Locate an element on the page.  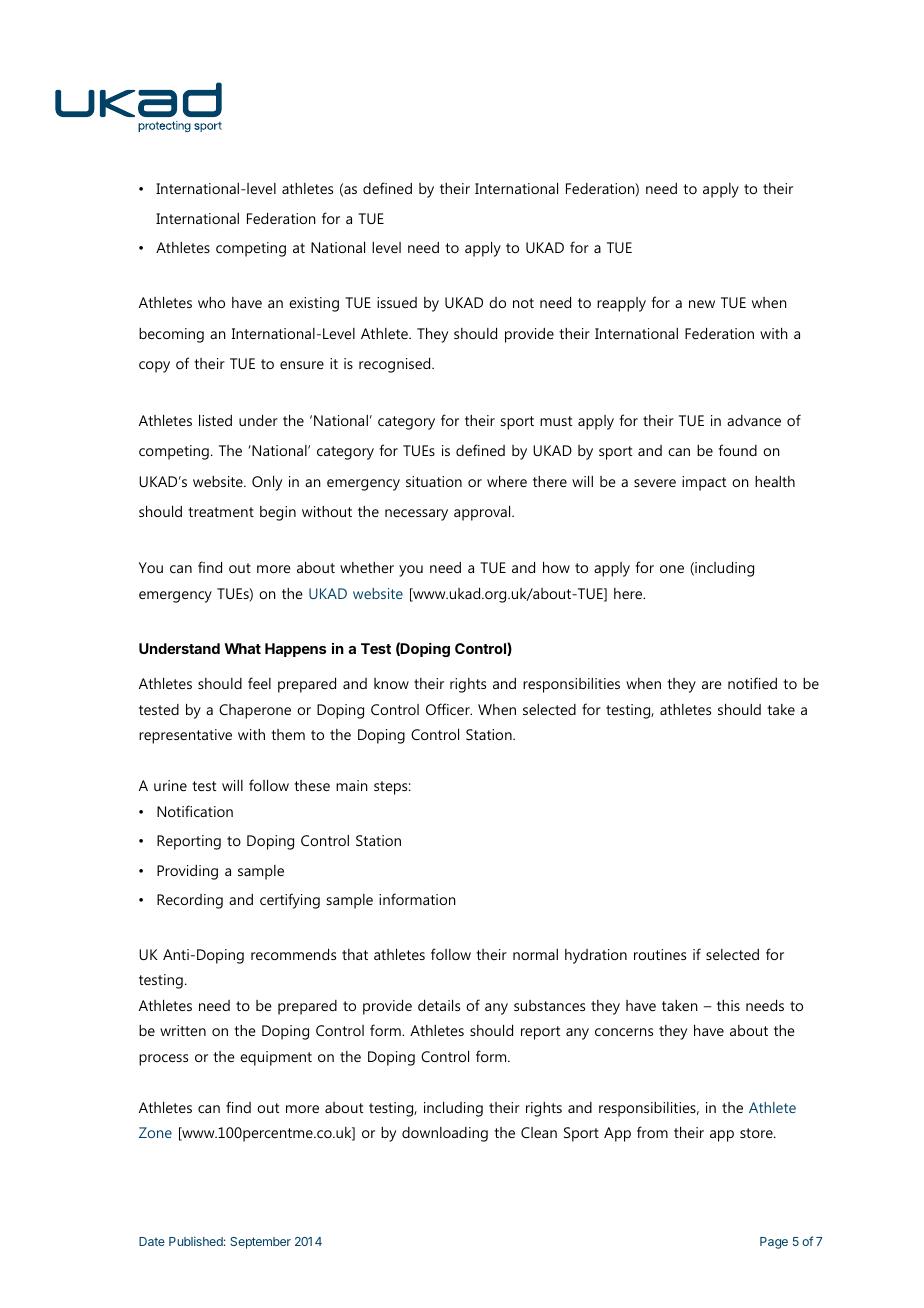
Page is located at coordinates (774, 1243).
